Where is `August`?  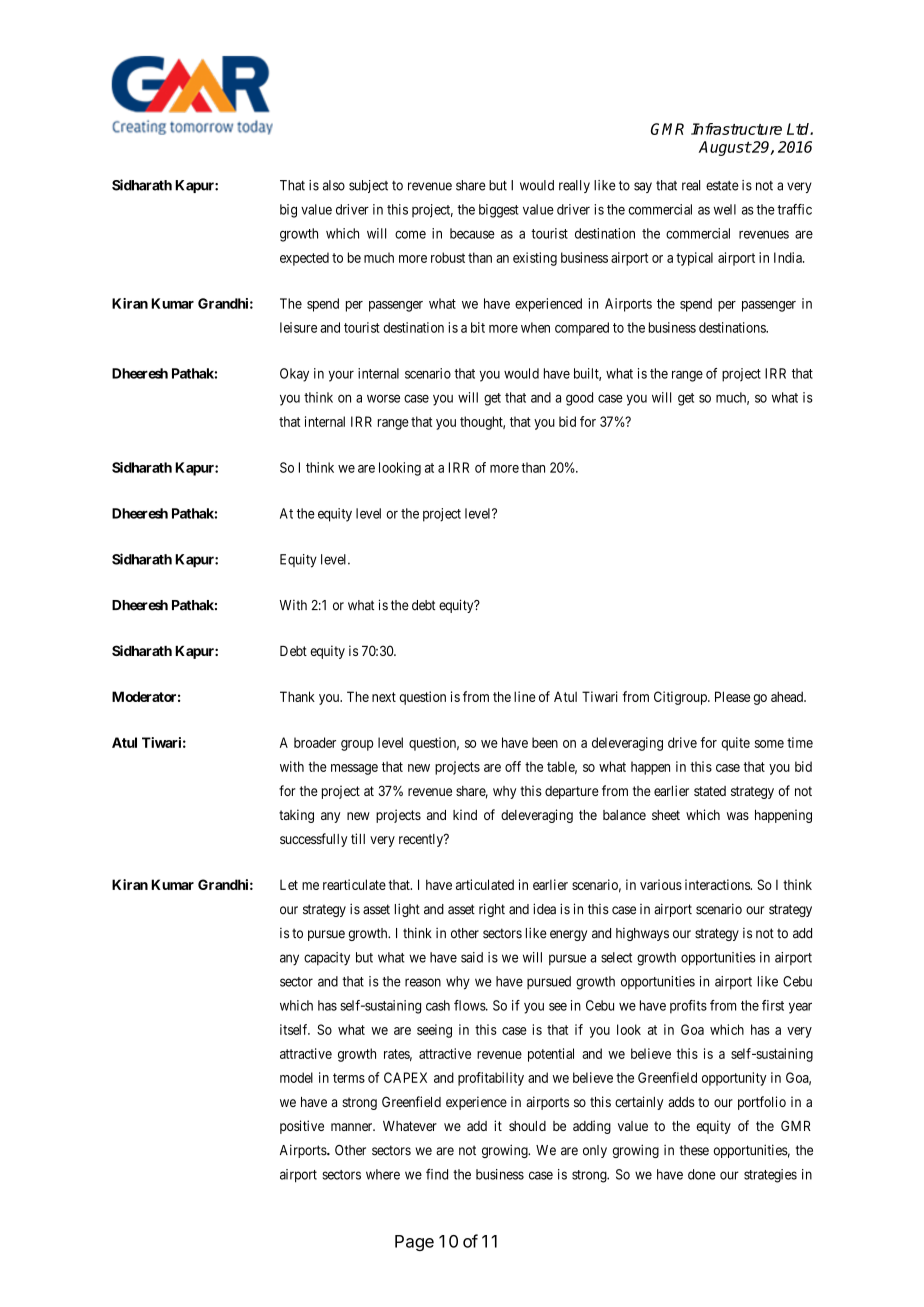
August is located at coordinates (725, 148).
